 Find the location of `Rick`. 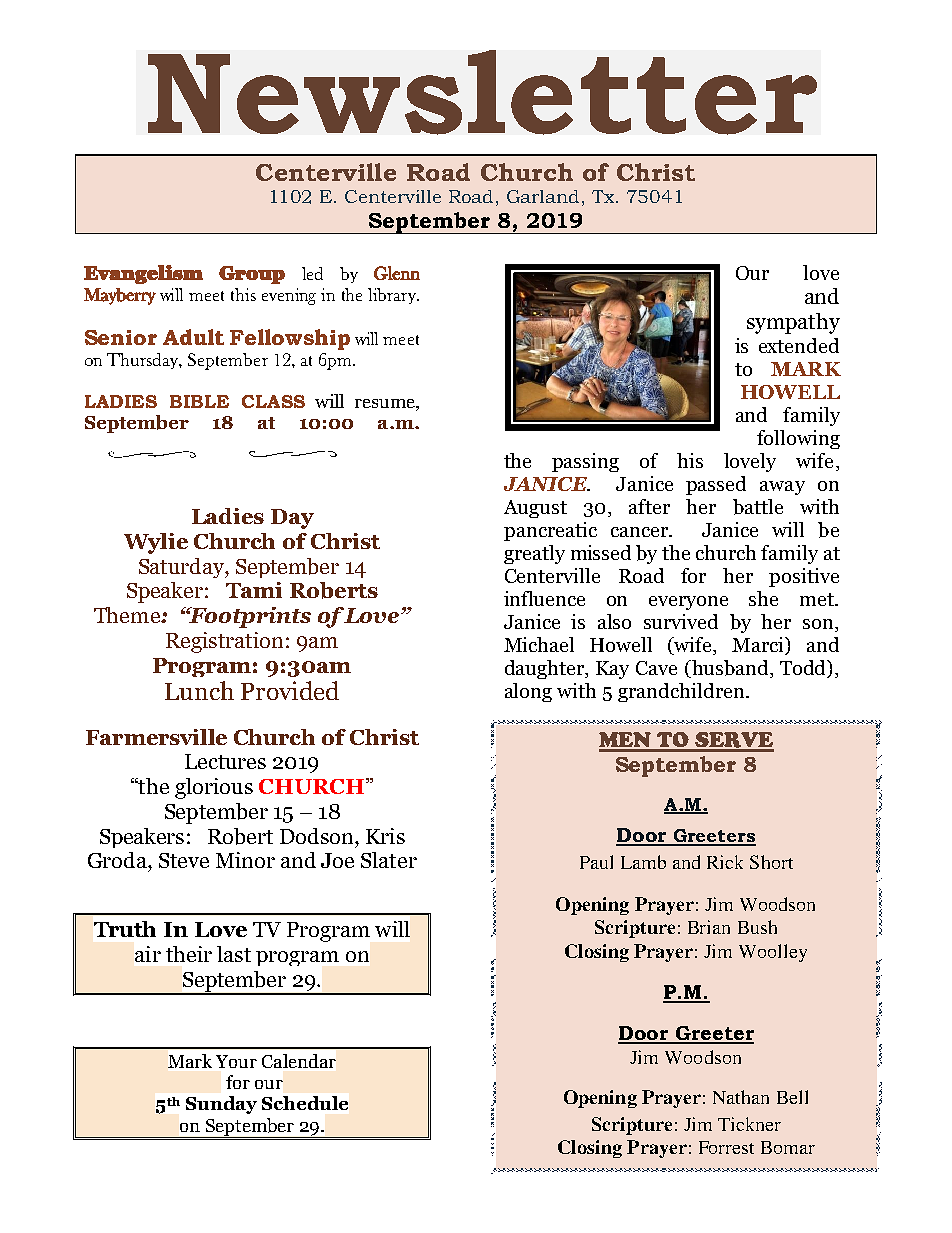

Rick is located at coordinates (725, 862).
